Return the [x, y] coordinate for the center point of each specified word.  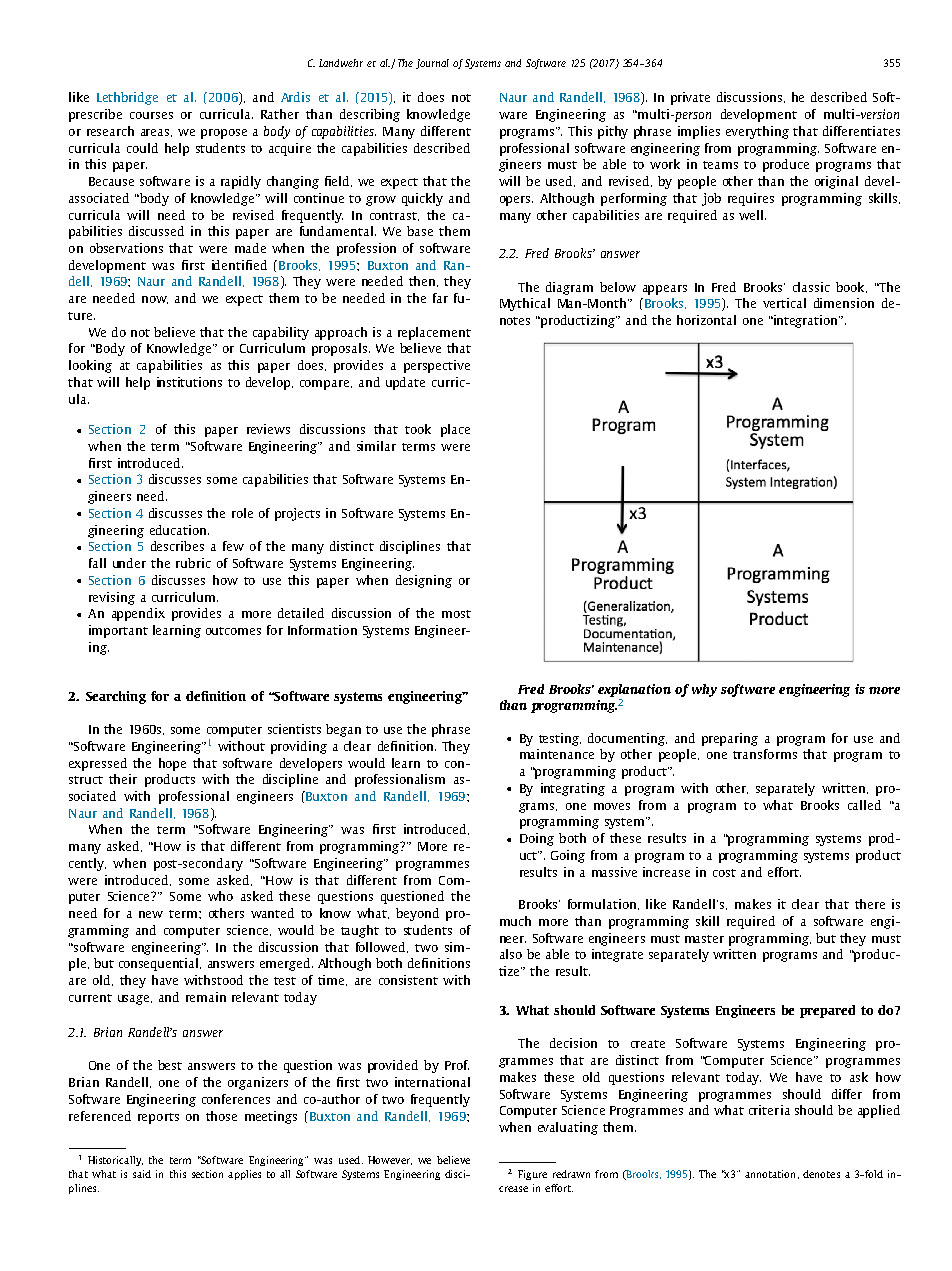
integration [806, 321]
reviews [268, 429]
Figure [532, 1175]
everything [757, 132]
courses [151, 115]
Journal [432, 64]
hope [172, 764]
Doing [537, 839]
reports [158, 1118]
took [418, 429]
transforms [765, 754]
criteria [769, 1110]
